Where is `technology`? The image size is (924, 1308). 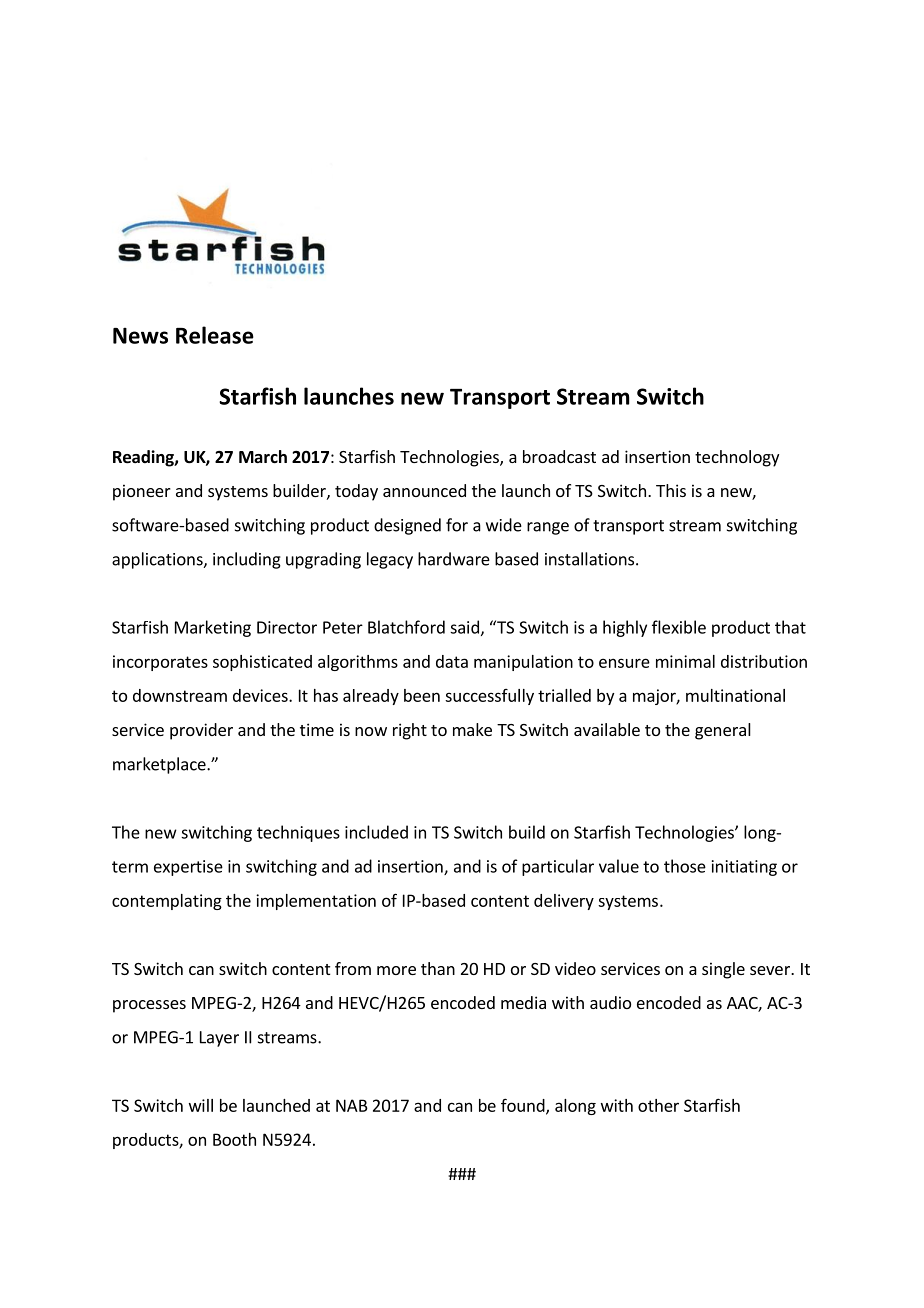
technology is located at coordinates (737, 458).
